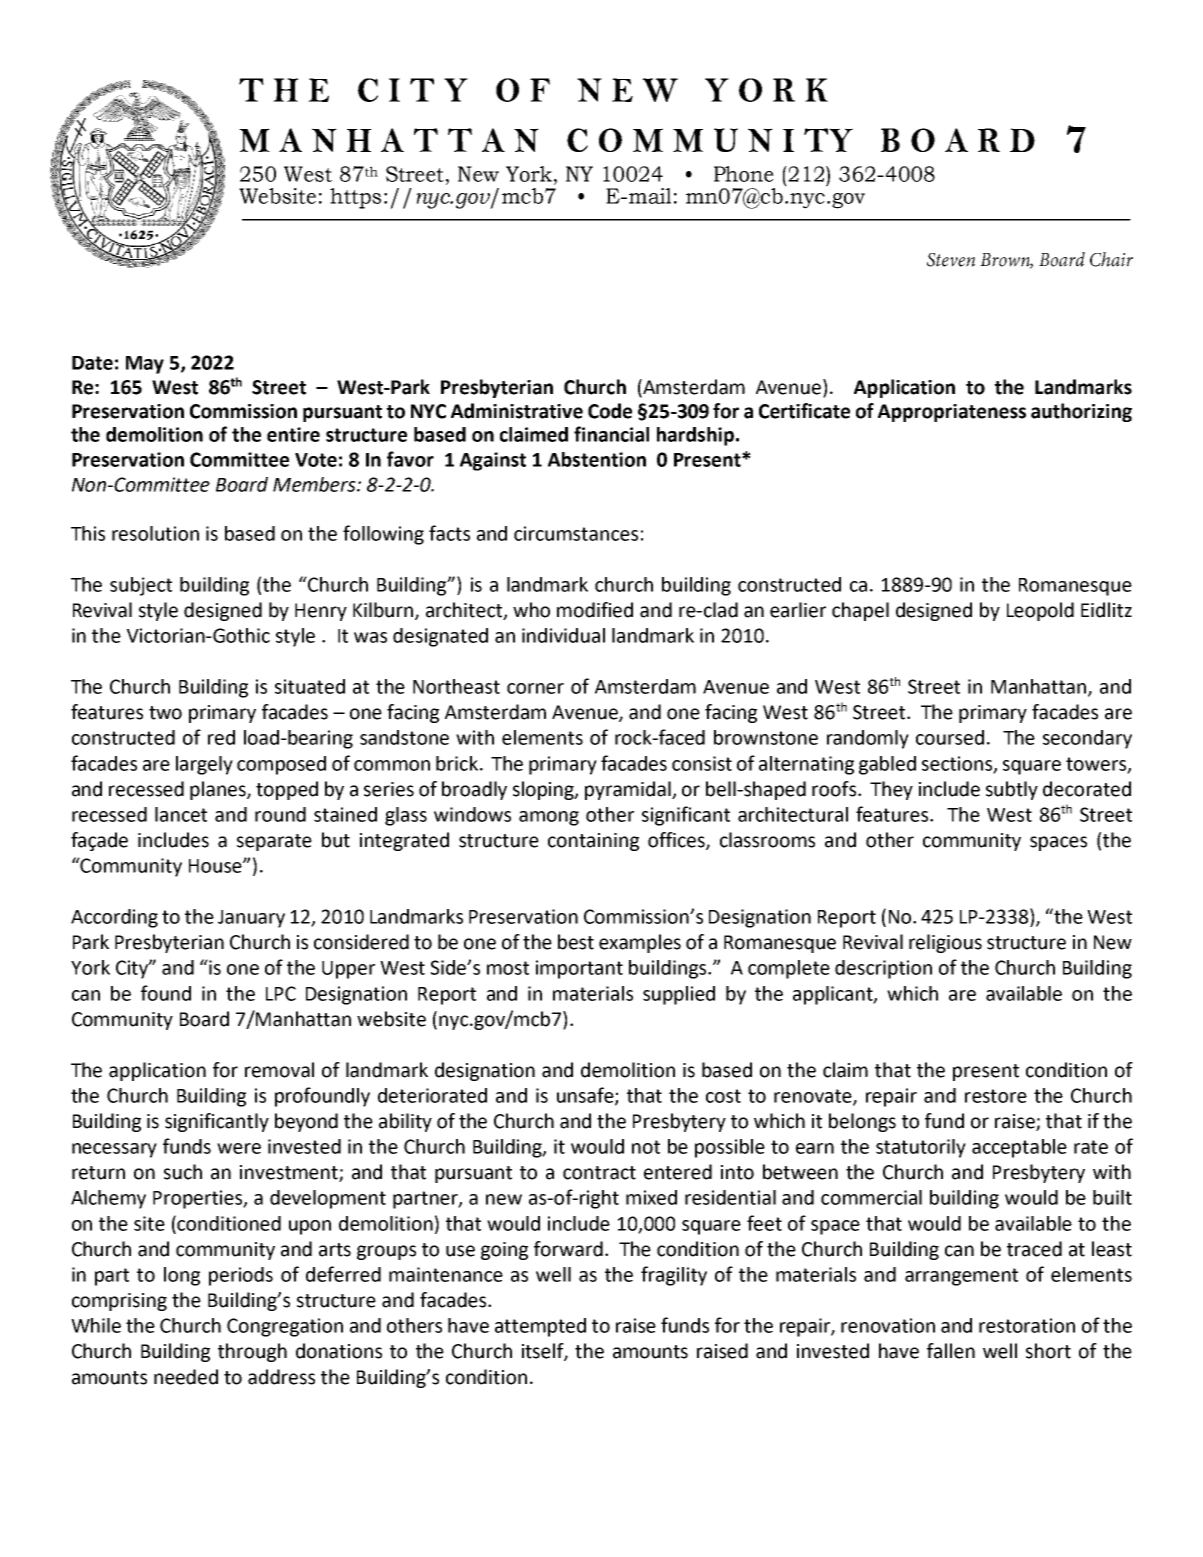 The image size is (1203, 1557). I want to click on Appropriateness, so click(952, 413).
